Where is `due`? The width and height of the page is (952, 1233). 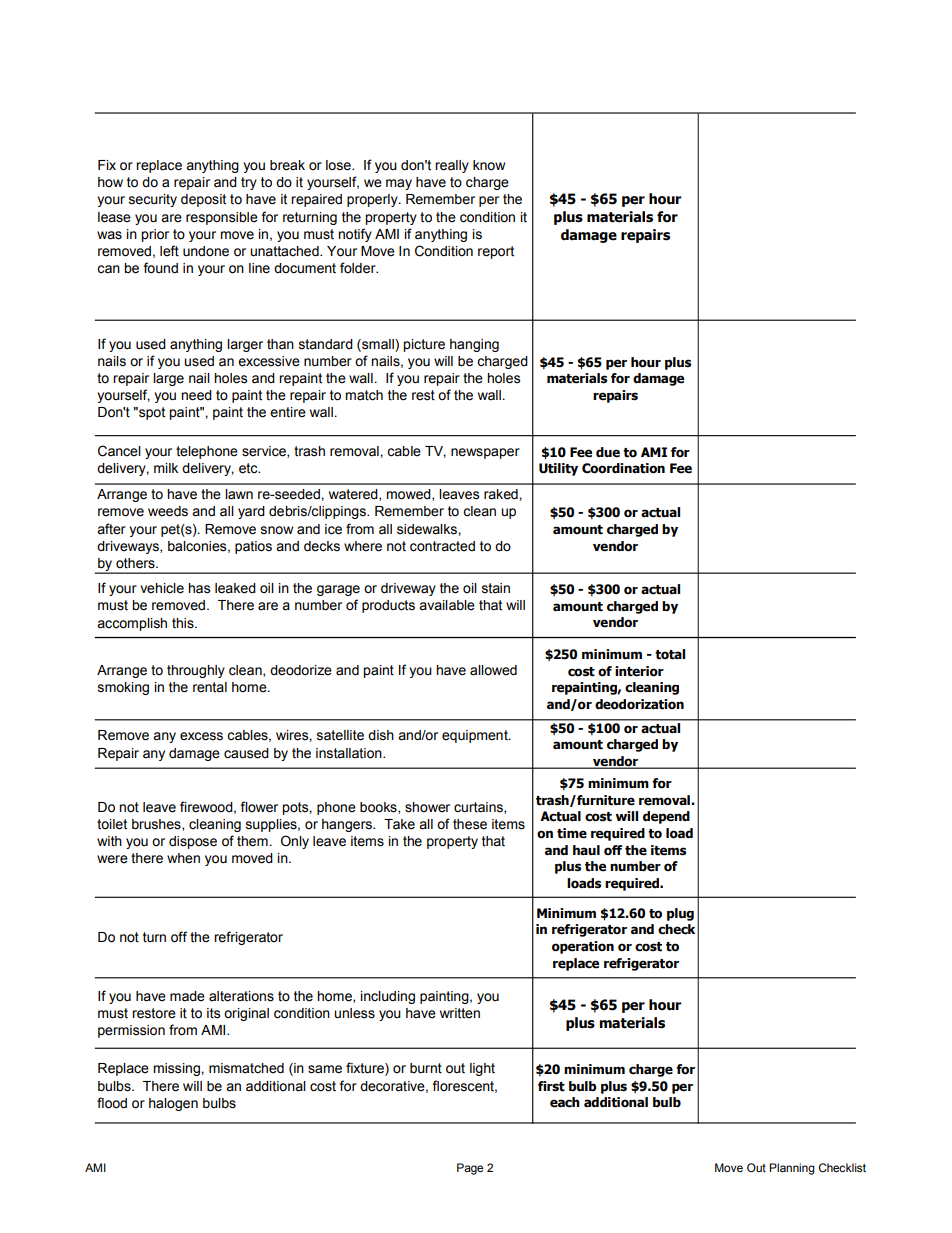
due is located at coordinates (608, 452).
